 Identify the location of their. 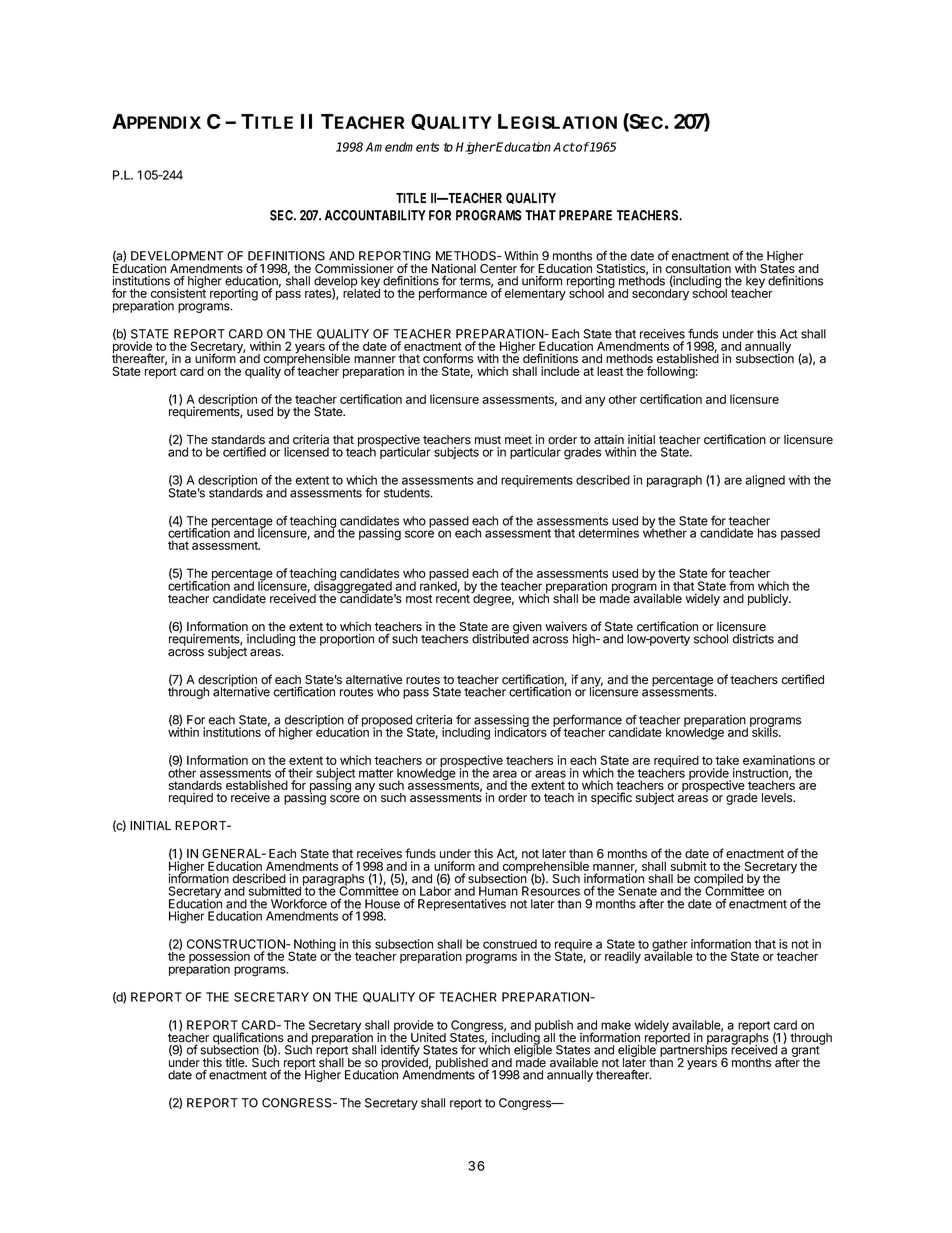
(300, 773).
